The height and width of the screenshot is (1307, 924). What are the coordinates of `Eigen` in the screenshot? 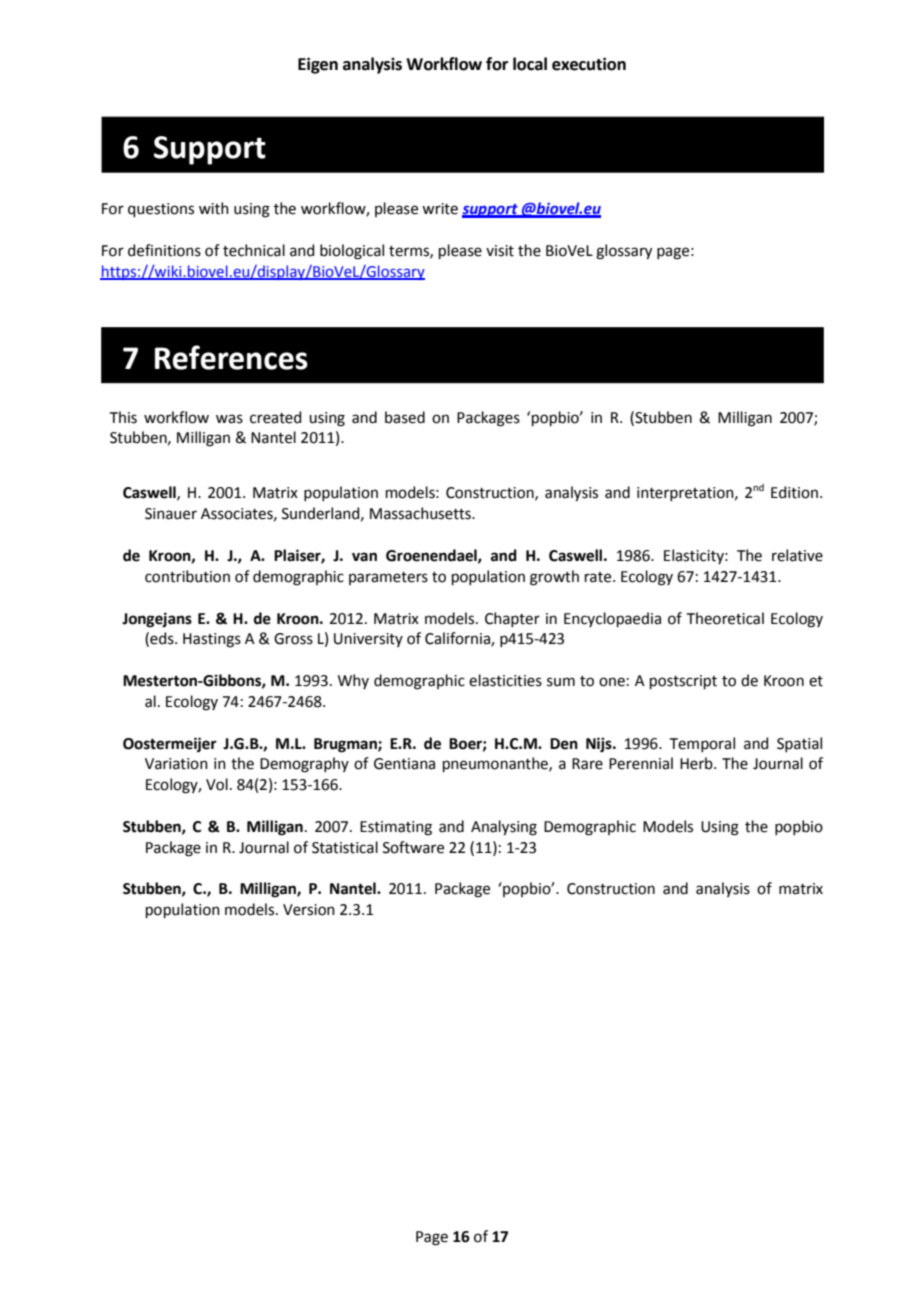 It's located at (318, 65).
